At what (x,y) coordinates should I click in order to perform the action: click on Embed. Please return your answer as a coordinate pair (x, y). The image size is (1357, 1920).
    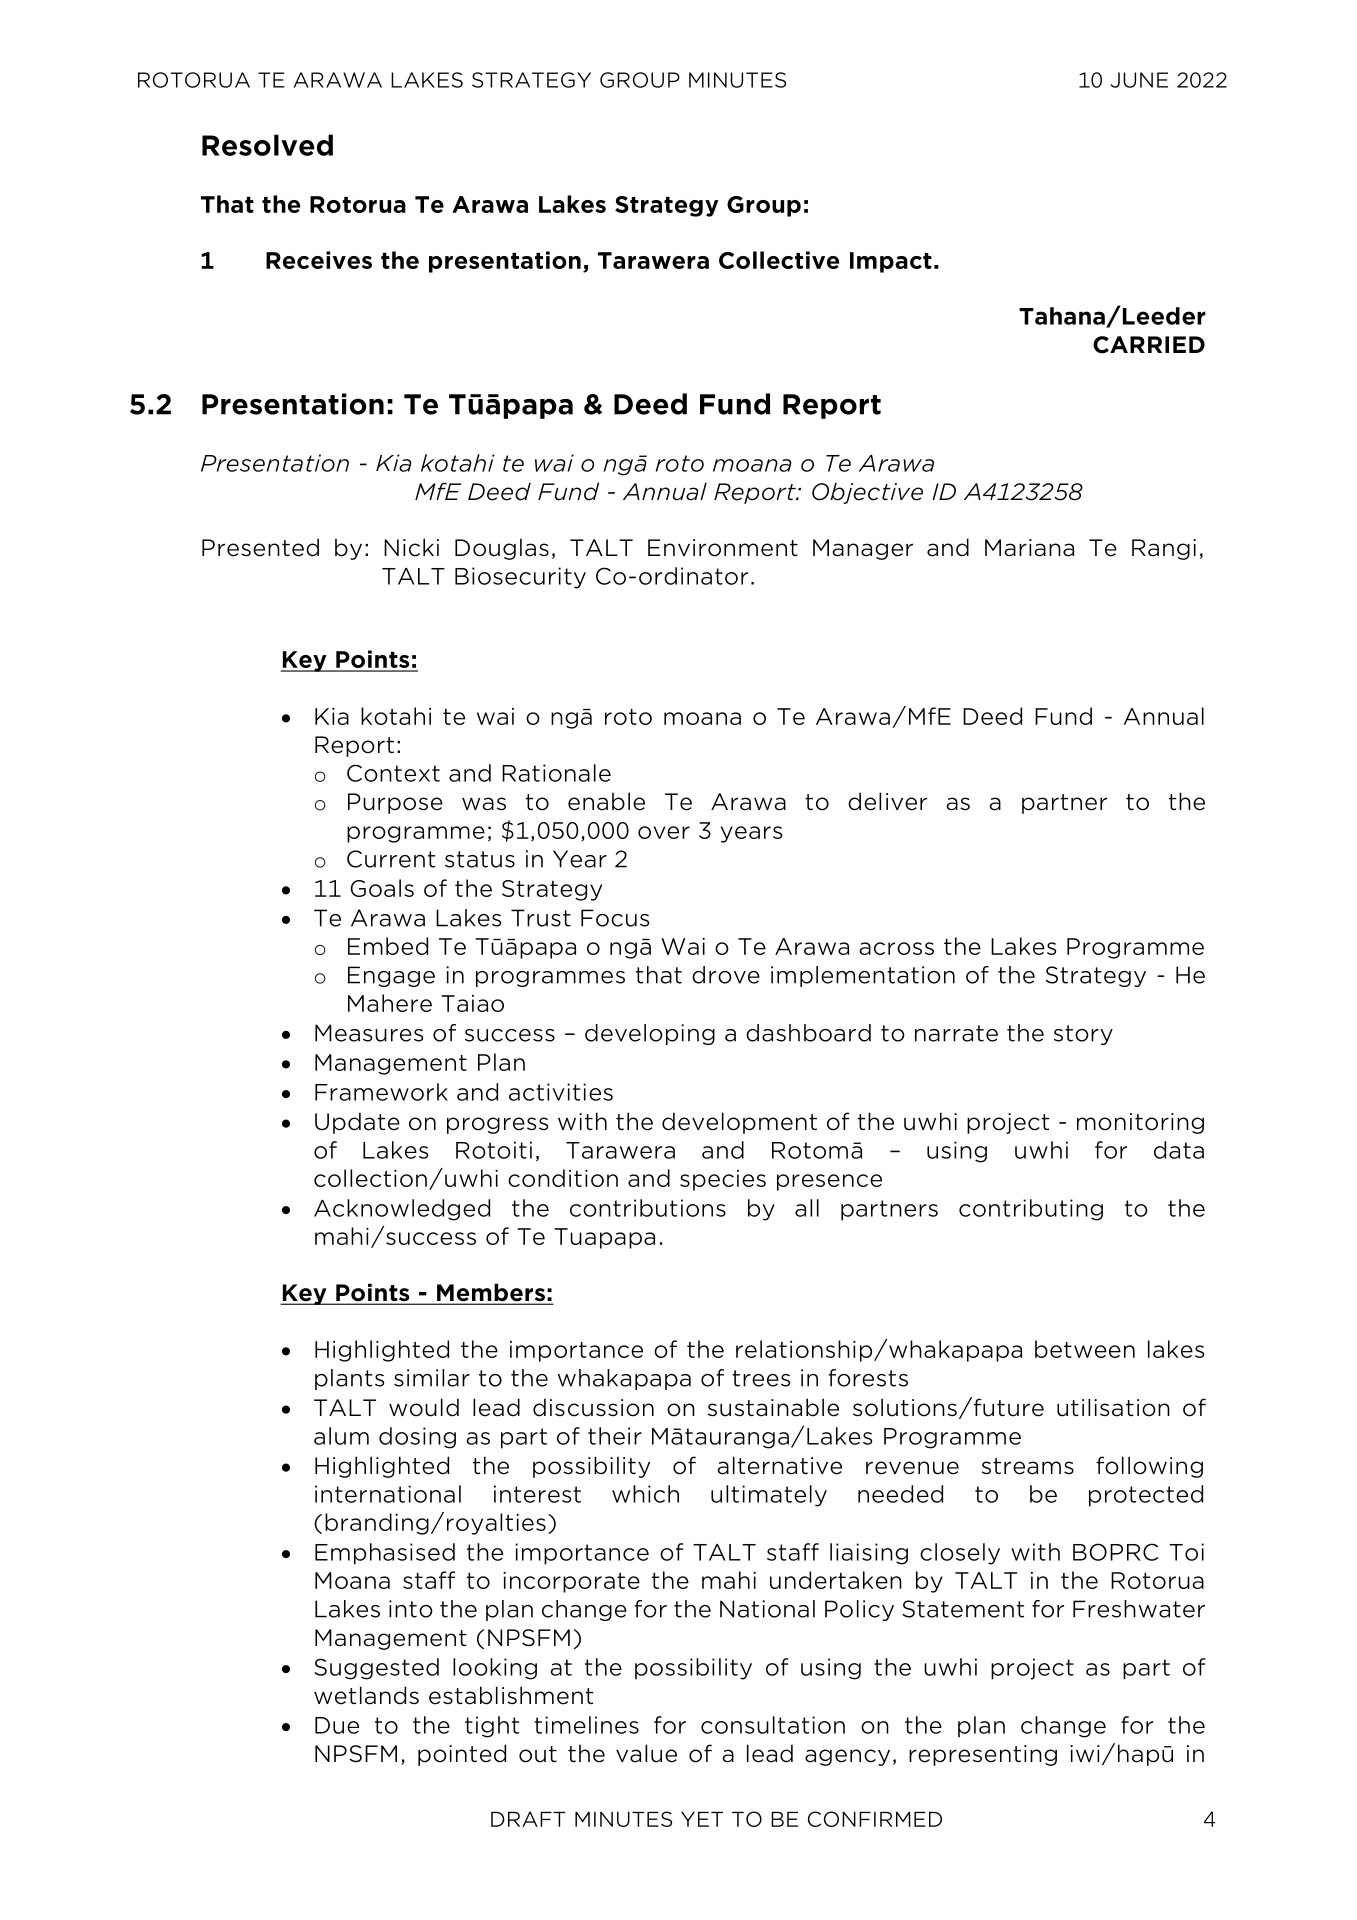
    Looking at the image, I should click on (388, 946).
